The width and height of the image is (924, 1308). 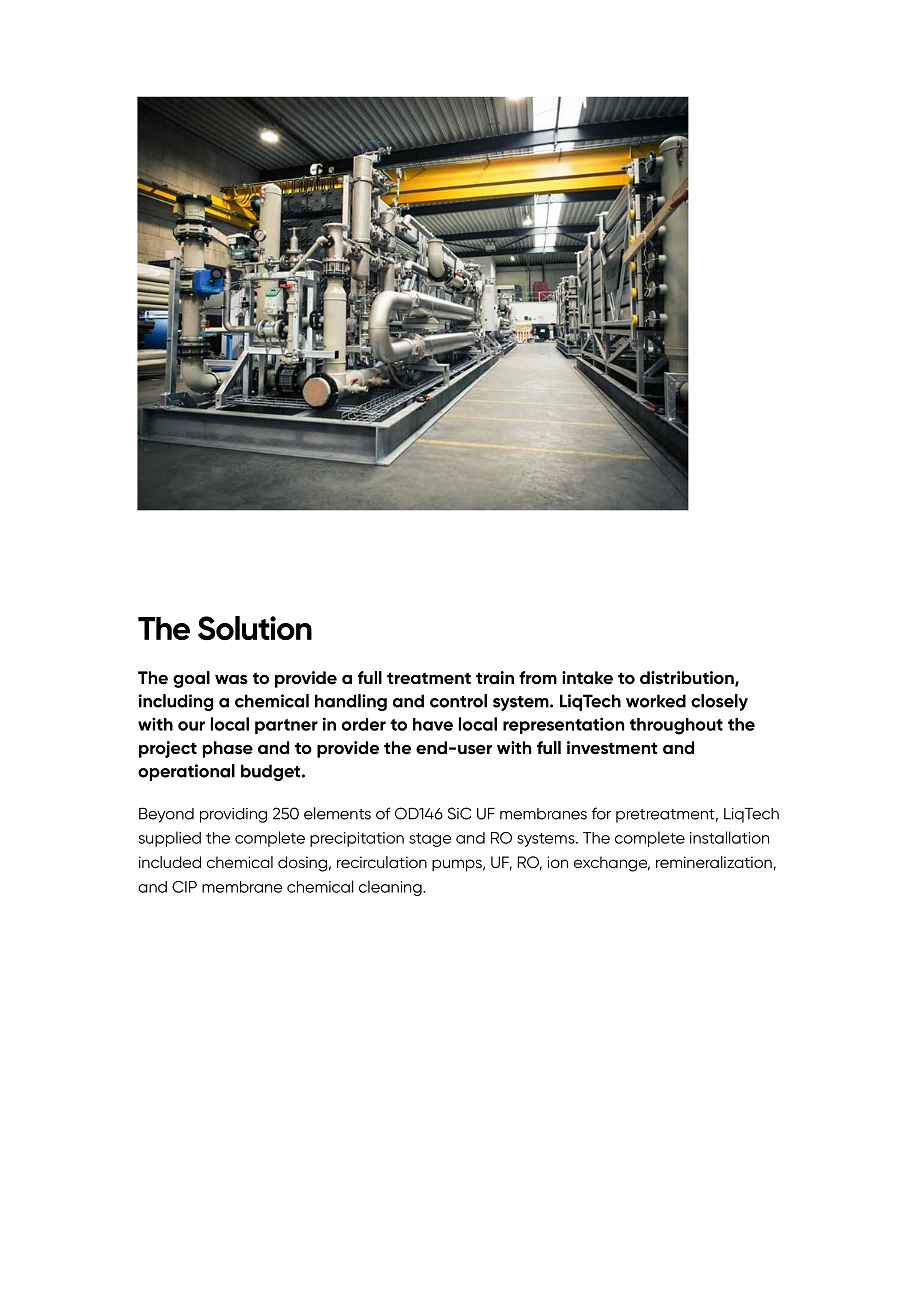 What do you see at coordinates (612, 864) in the image?
I see `exchange` at bounding box center [612, 864].
